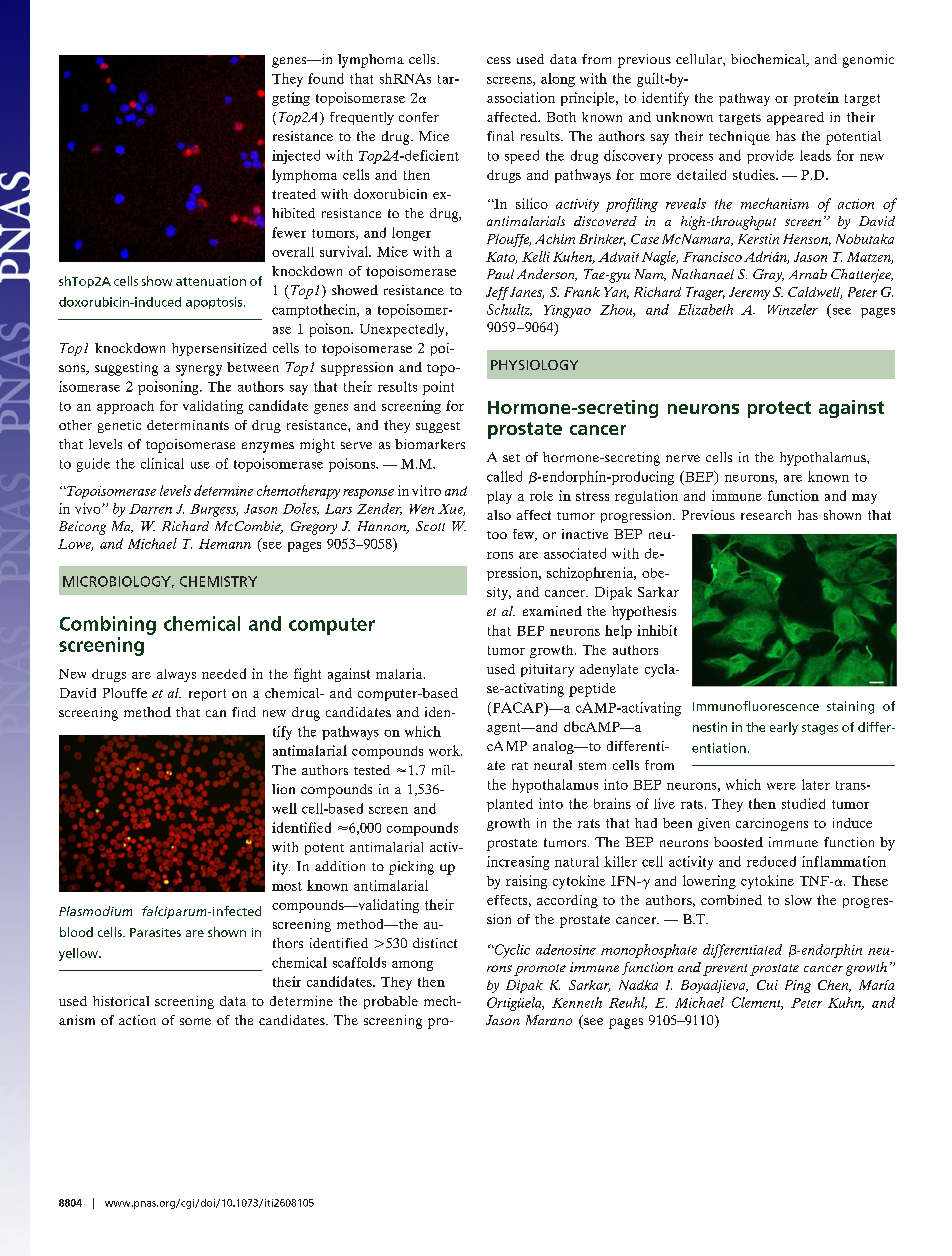  I want to click on work, so click(445, 750).
